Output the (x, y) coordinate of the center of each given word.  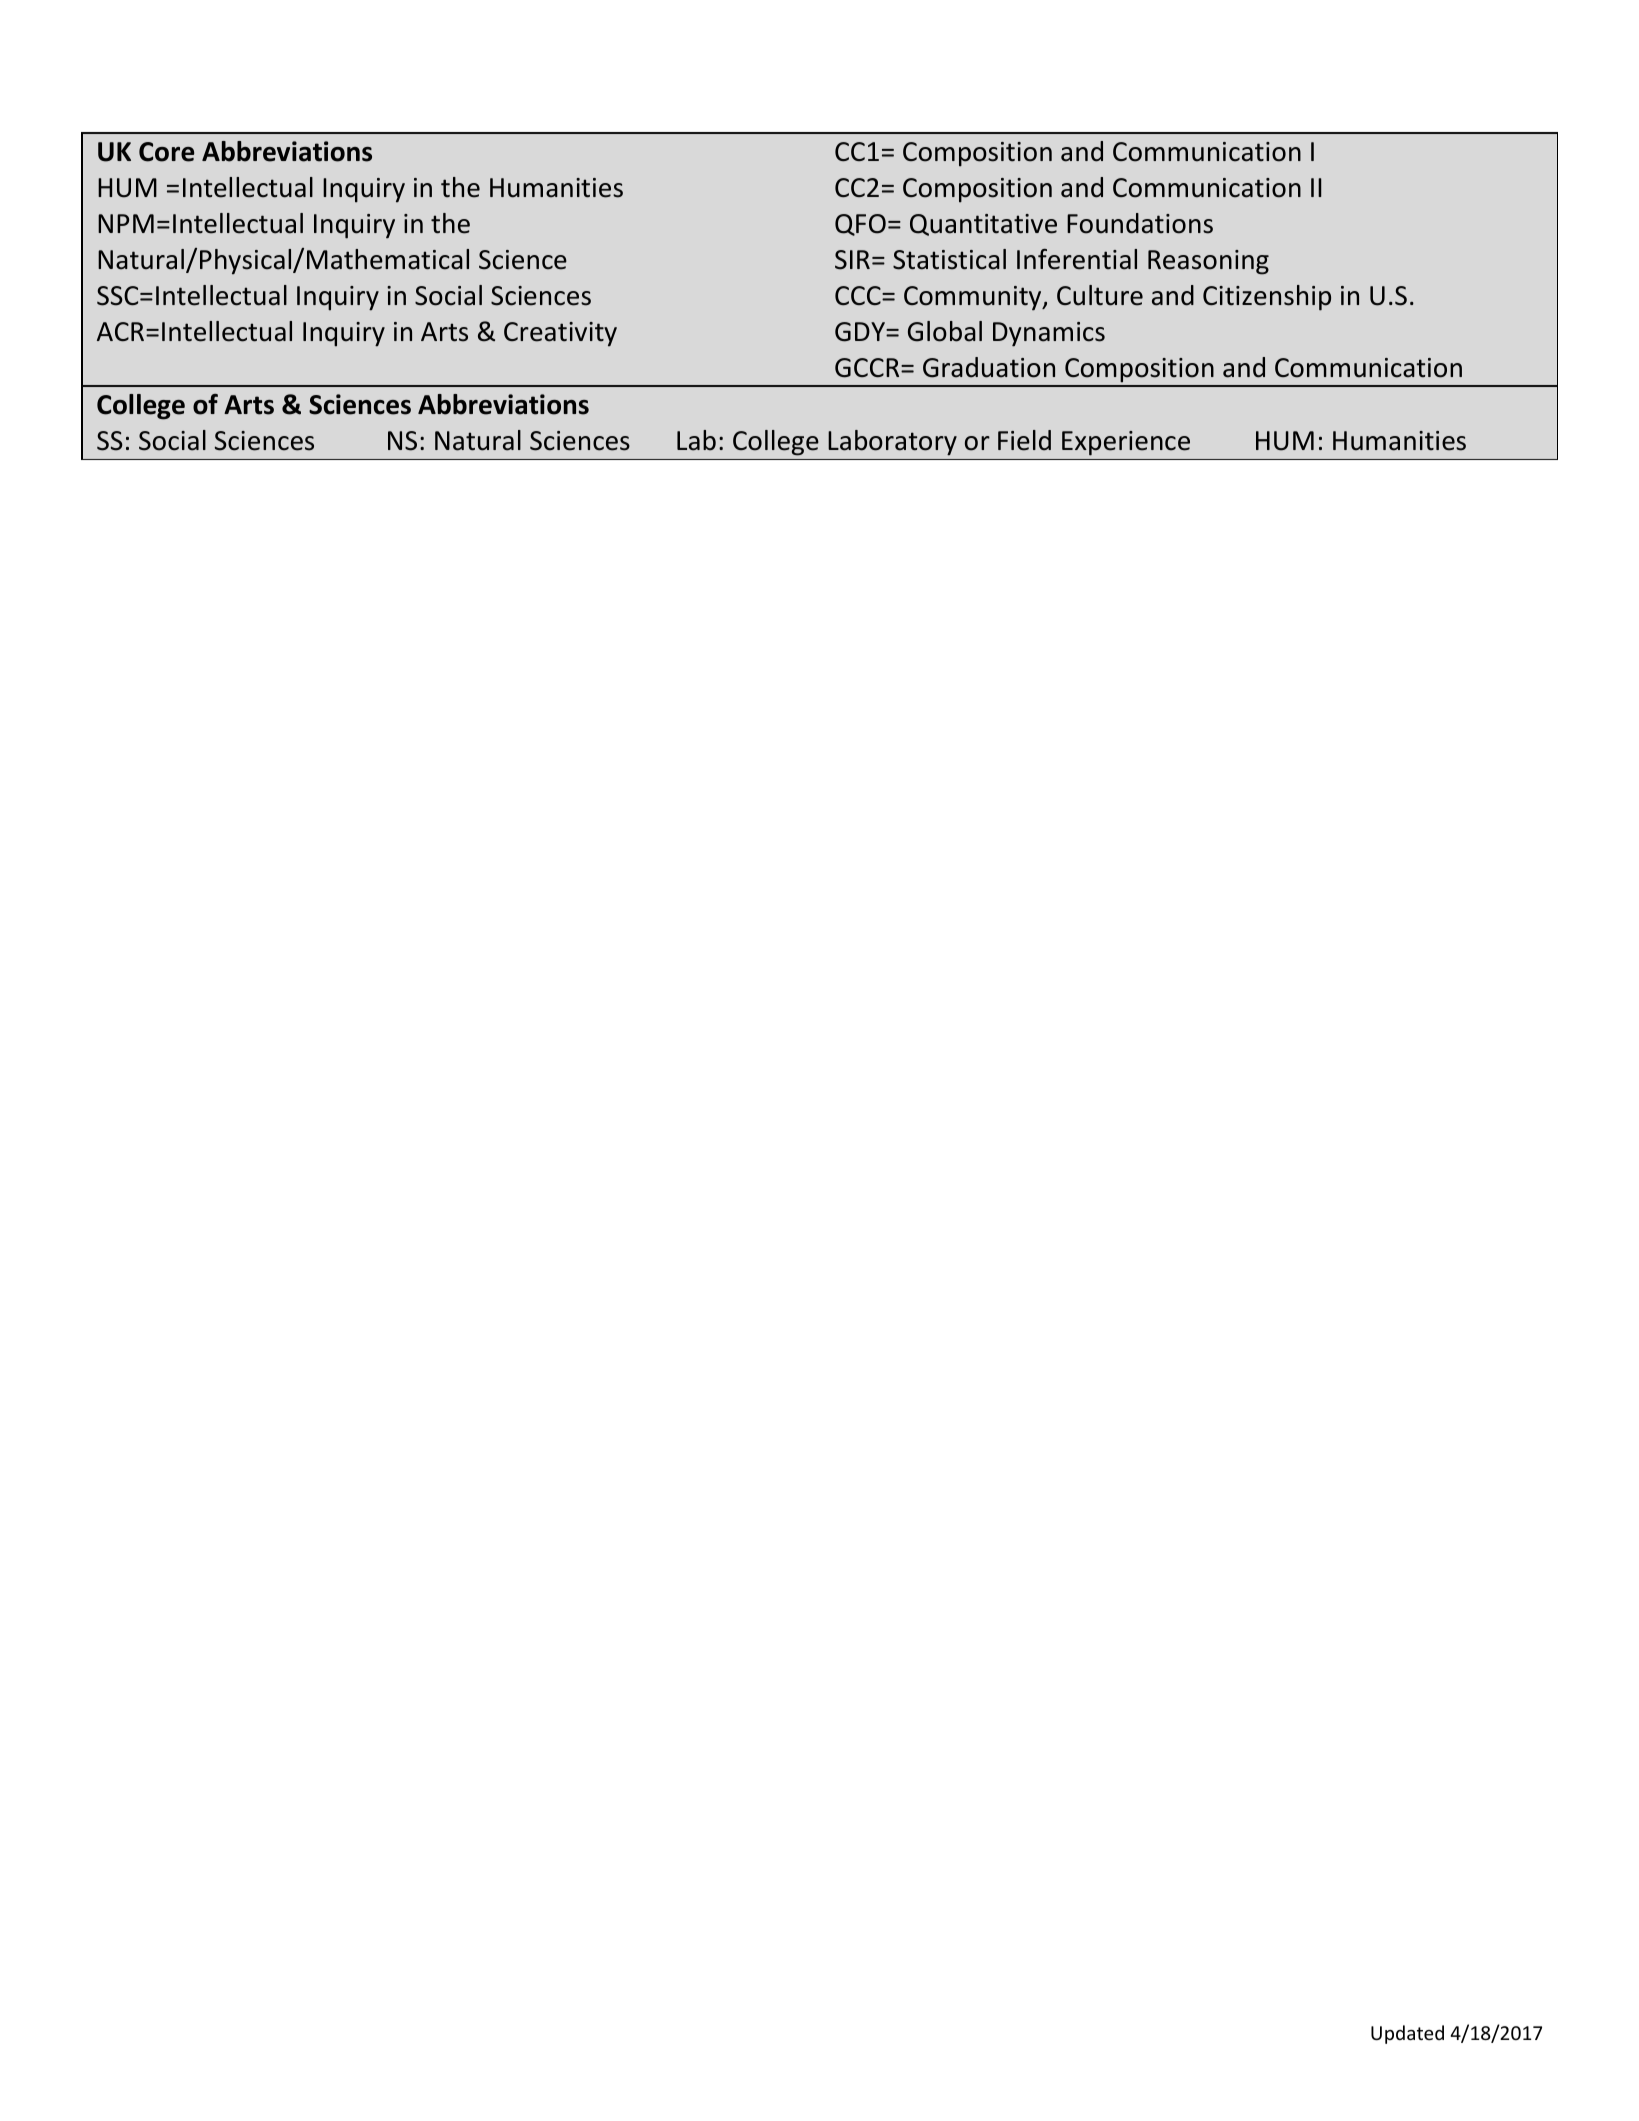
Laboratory (892, 443)
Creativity (560, 334)
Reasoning (1208, 262)
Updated (1407, 2034)
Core (166, 152)
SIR (852, 260)
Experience (1126, 443)
